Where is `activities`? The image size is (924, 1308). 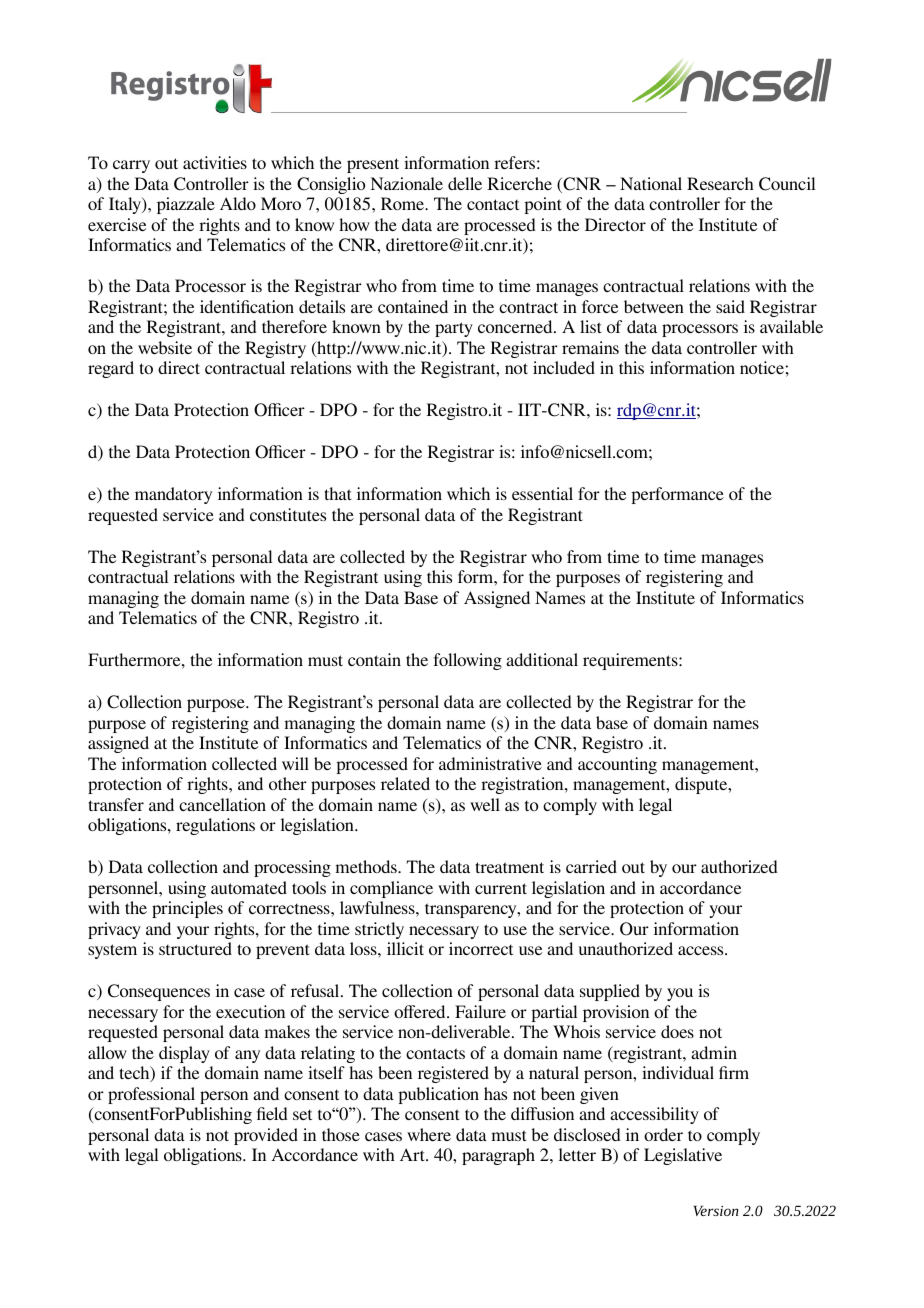
activities is located at coordinates (215, 162).
